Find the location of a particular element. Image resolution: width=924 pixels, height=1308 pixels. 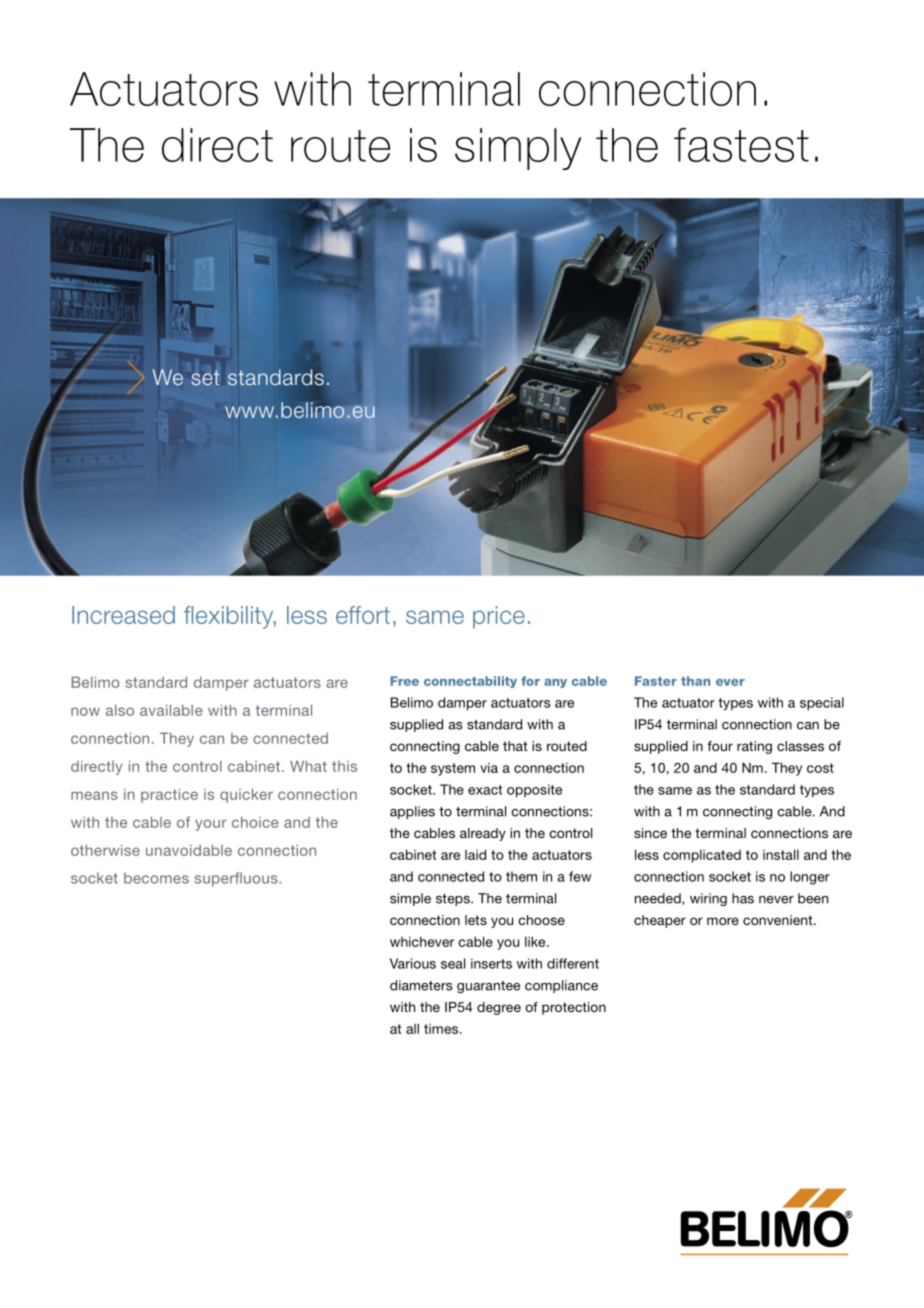

price is located at coordinates (499, 617).
